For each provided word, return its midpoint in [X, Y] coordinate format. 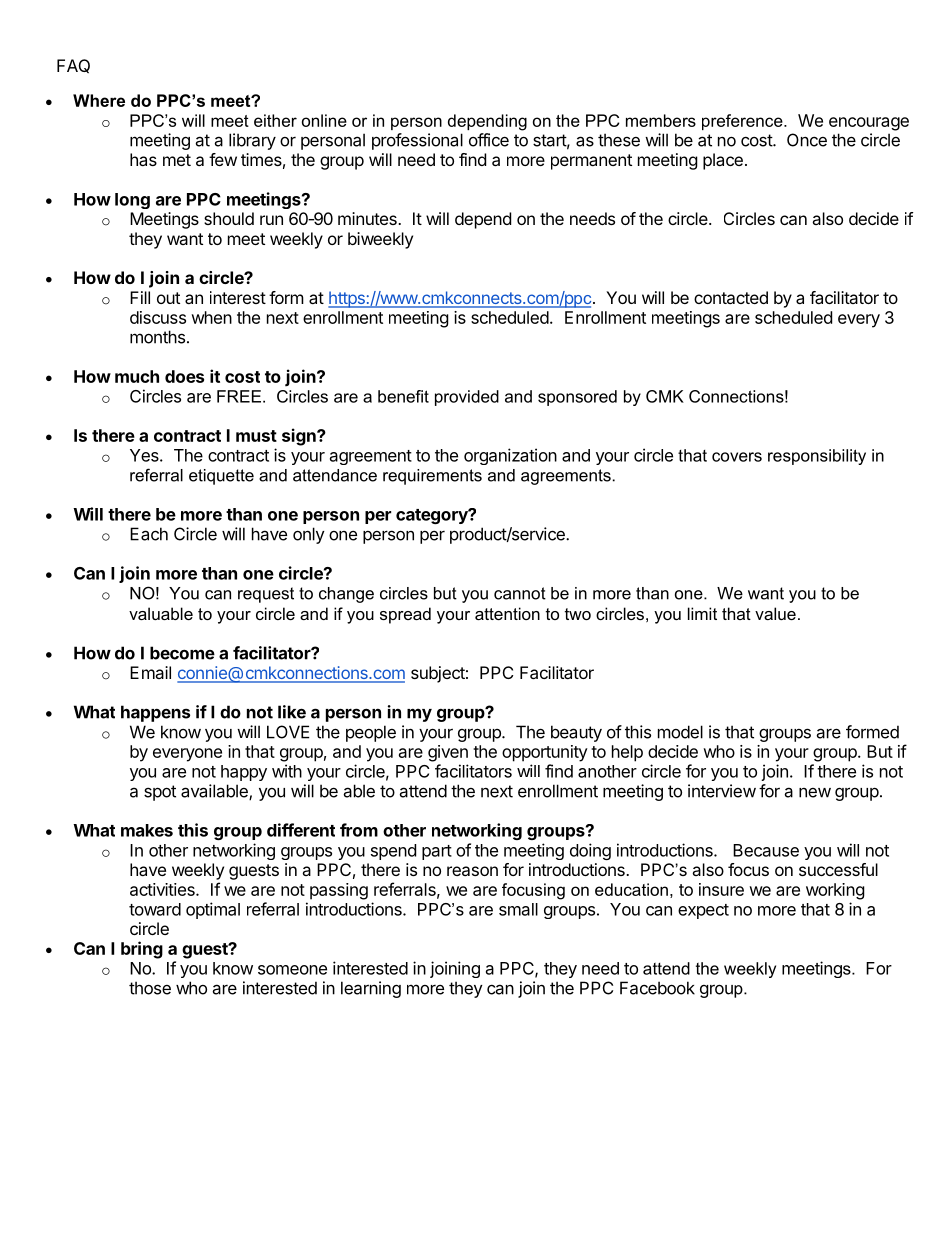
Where [99, 100]
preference [743, 122]
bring [142, 950]
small [518, 909]
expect [703, 911]
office [489, 140]
